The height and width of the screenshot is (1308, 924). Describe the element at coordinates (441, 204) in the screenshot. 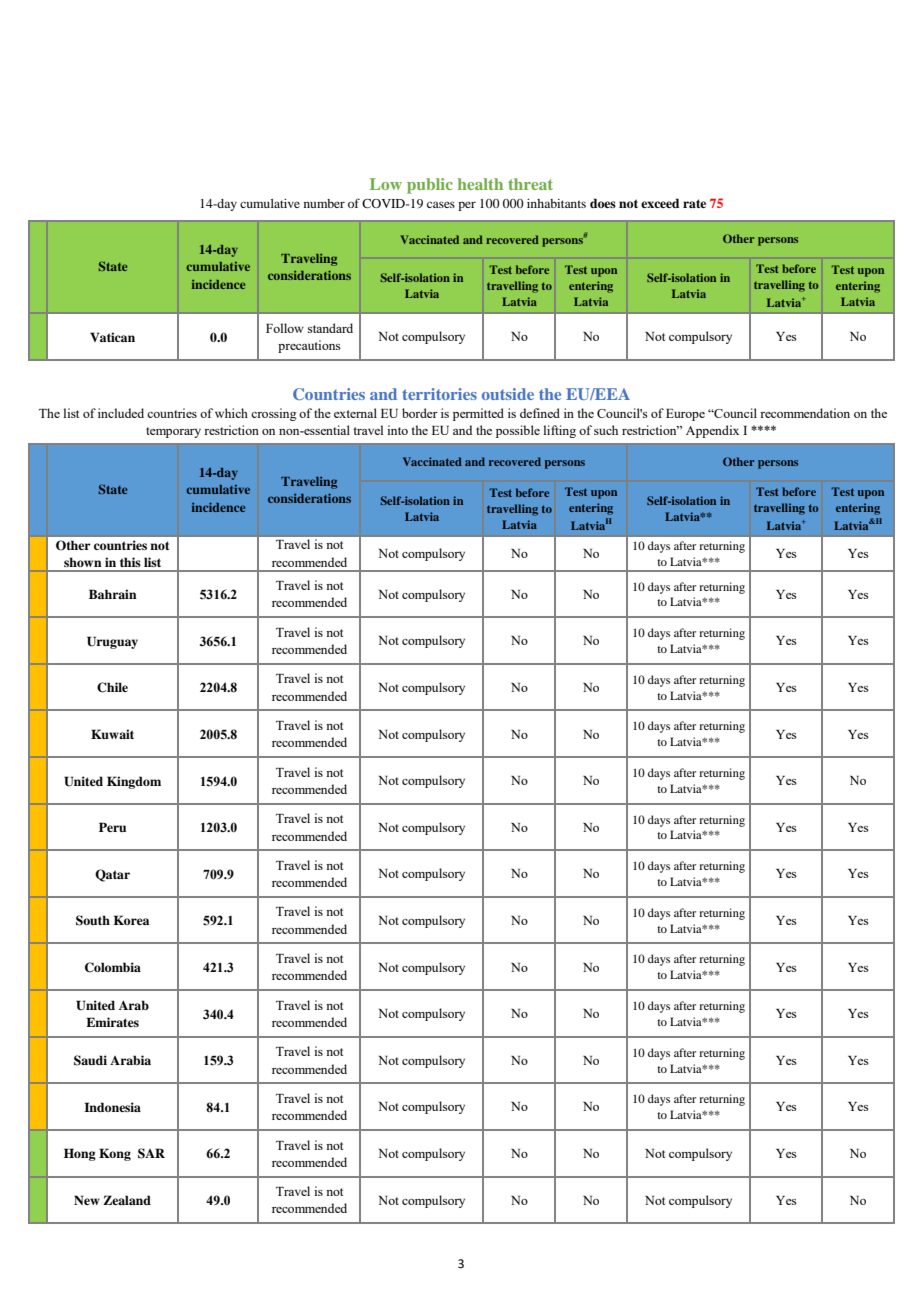

I see `cases` at that location.
